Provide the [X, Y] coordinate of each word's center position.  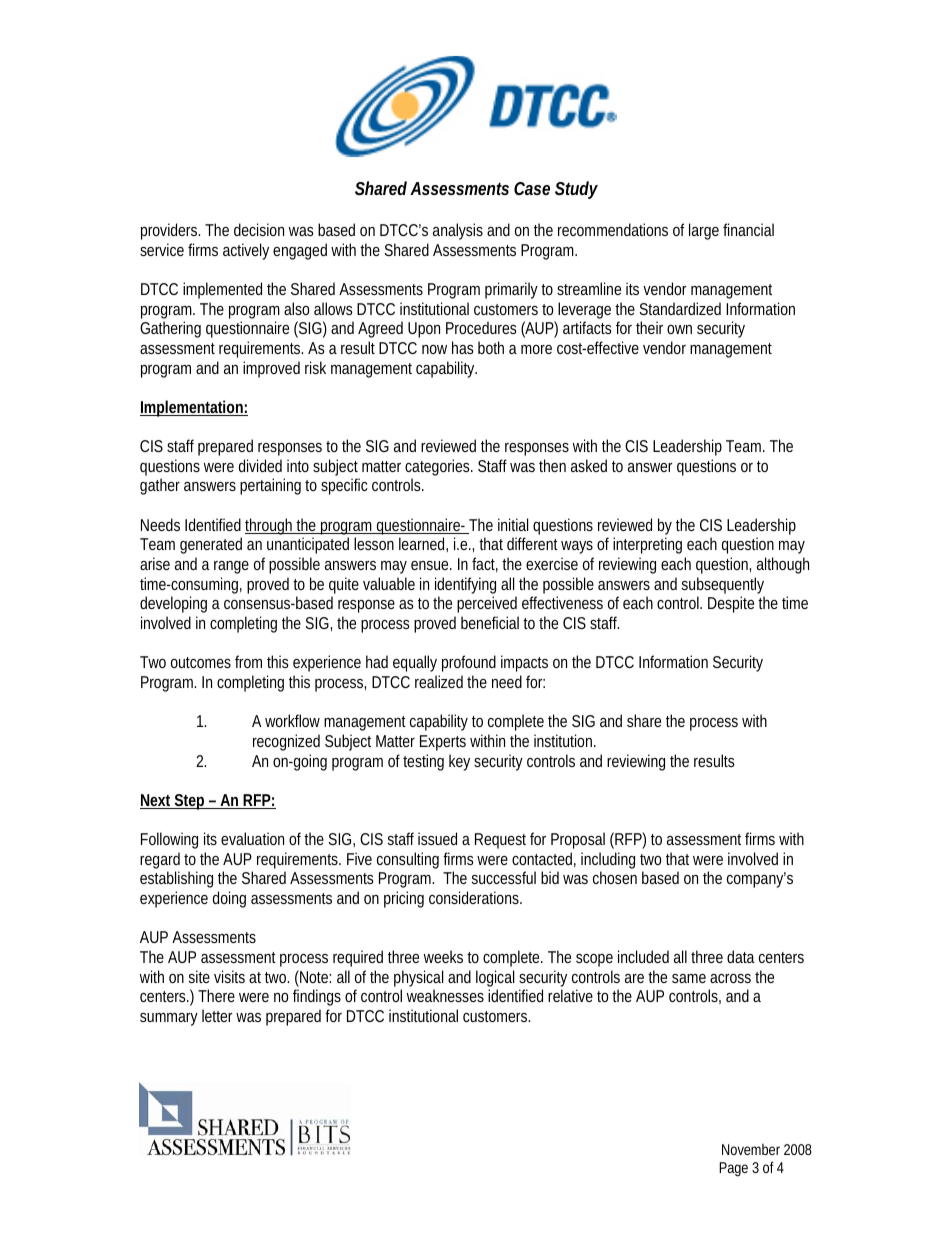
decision [259, 229]
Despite [731, 604]
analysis [458, 231]
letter [217, 1015]
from [248, 661]
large [704, 231]
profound [469, 663]
